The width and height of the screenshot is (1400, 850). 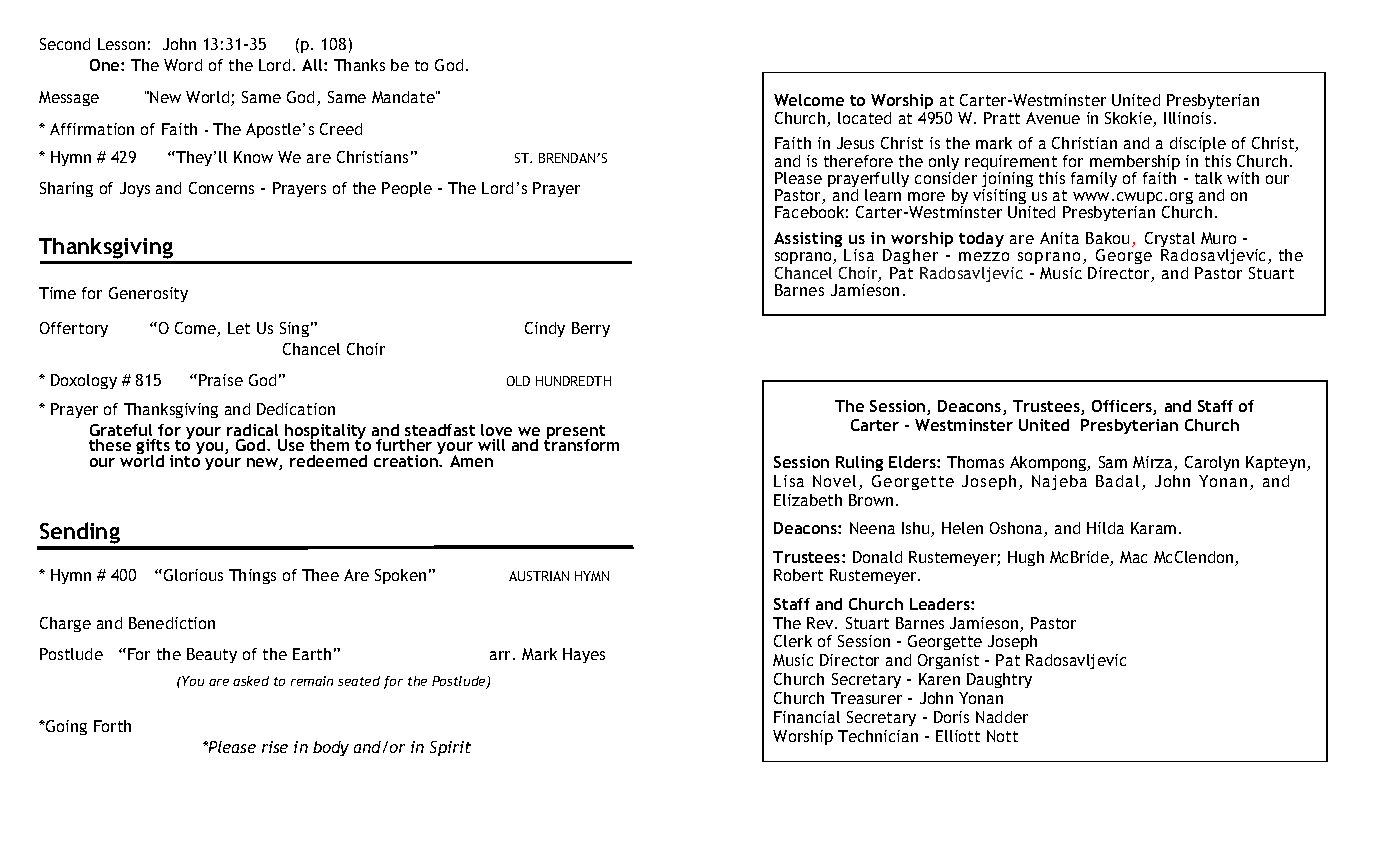 What do you see at coordinates (221, 188) in the screenshot?
I see `Concerns` at bounding box center [221, 188].
